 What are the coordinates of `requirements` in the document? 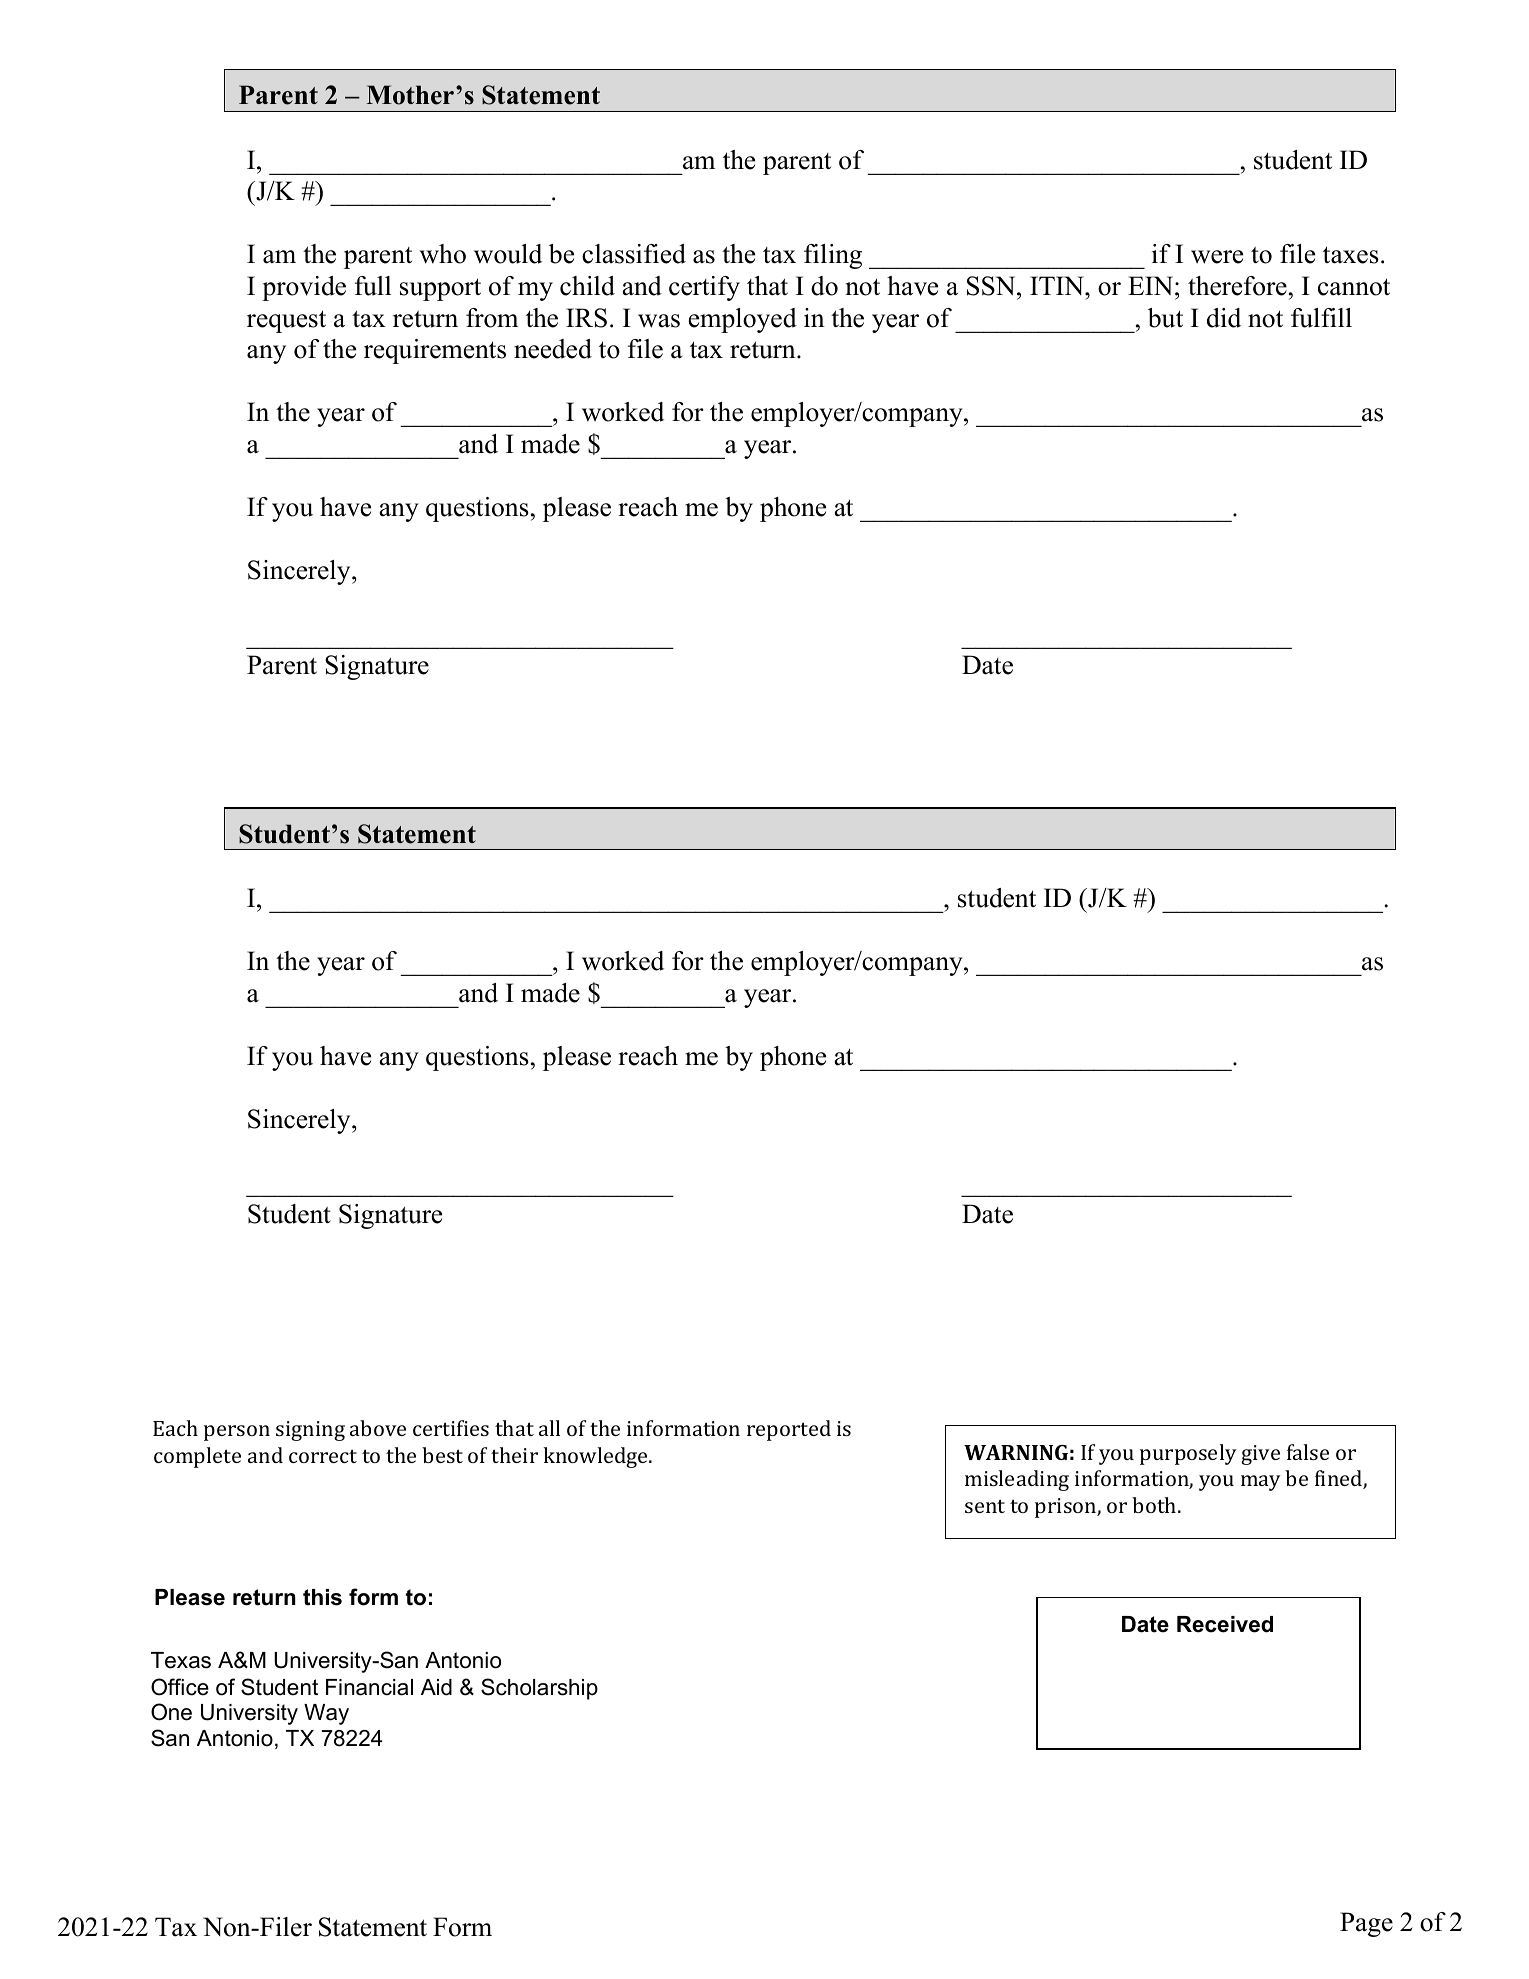 It's located at (435, 351).
